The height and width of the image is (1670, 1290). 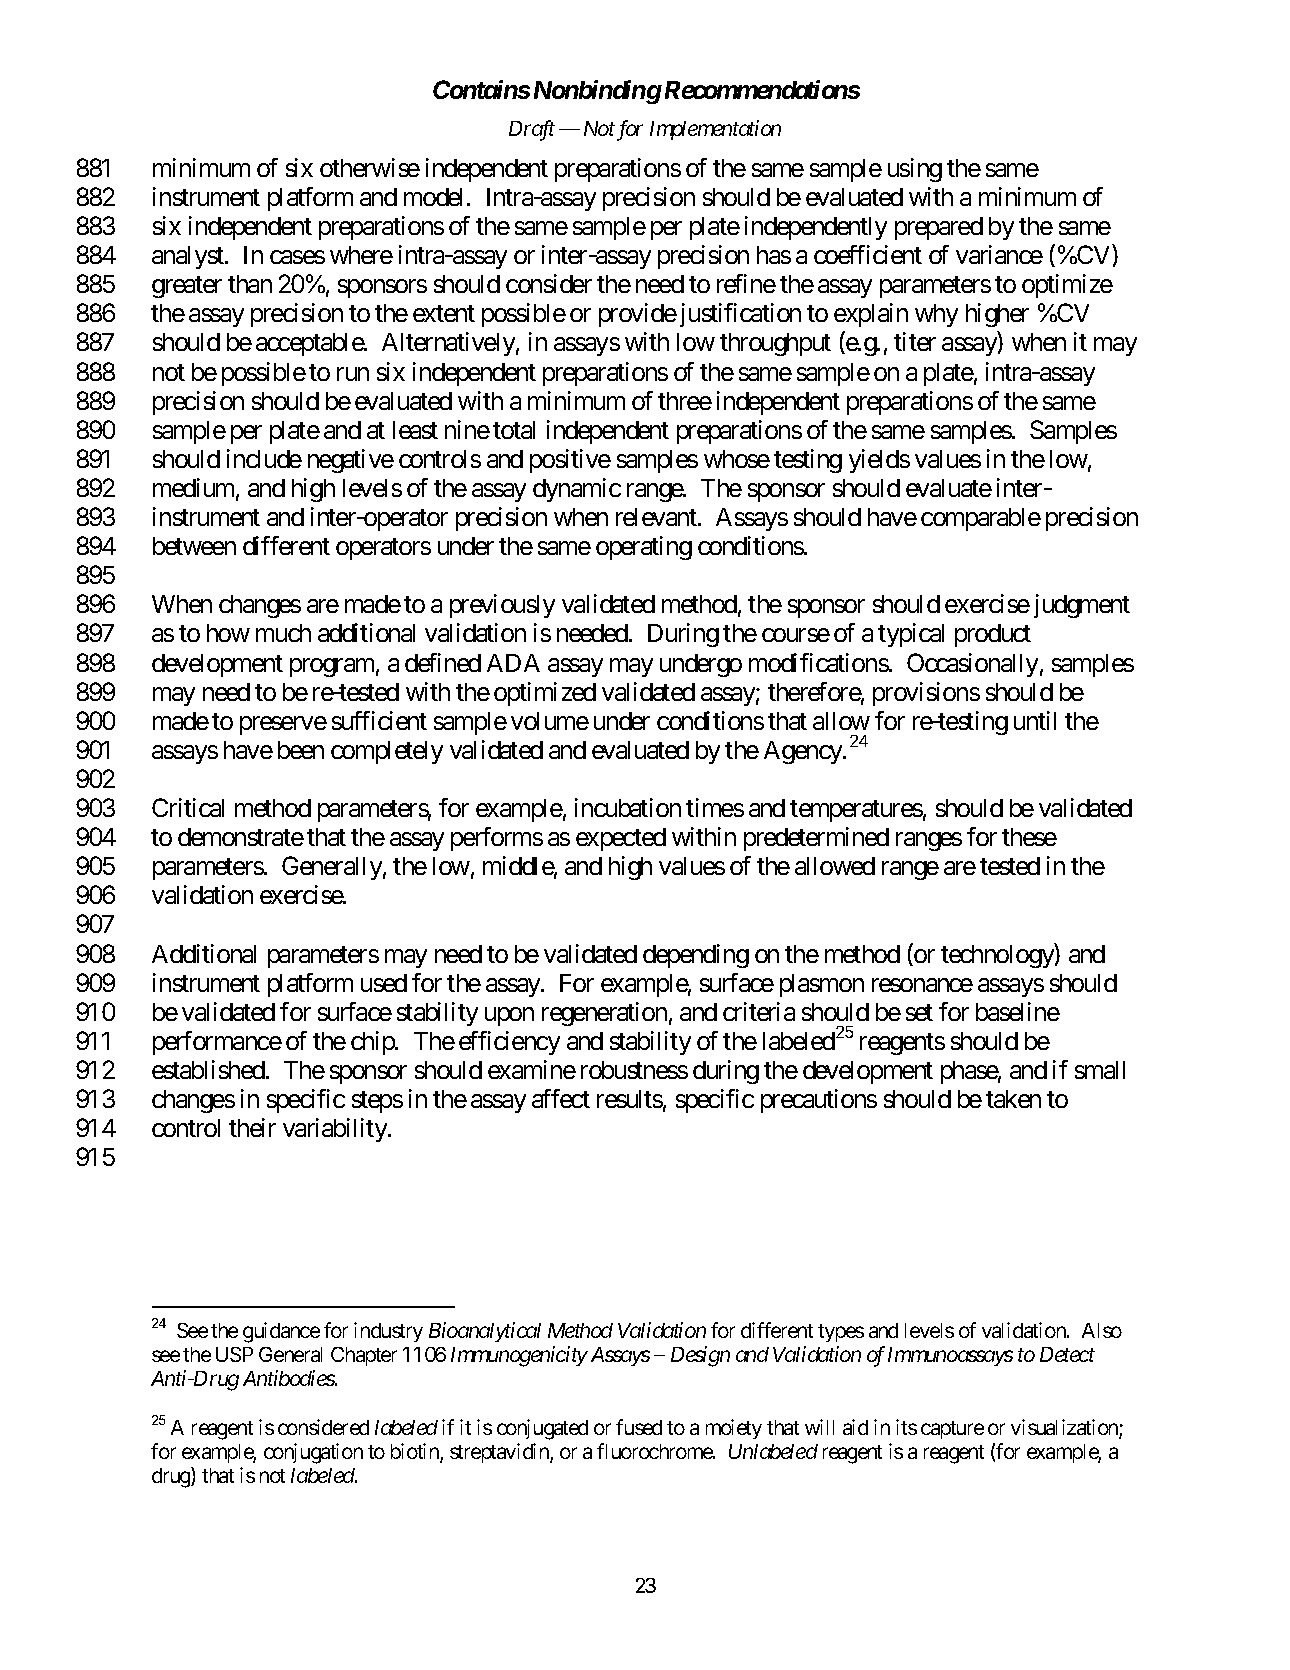 What do you see at coordinates (628, 807) in the image?
I see `incubation` at bounding box center [628, 807].
